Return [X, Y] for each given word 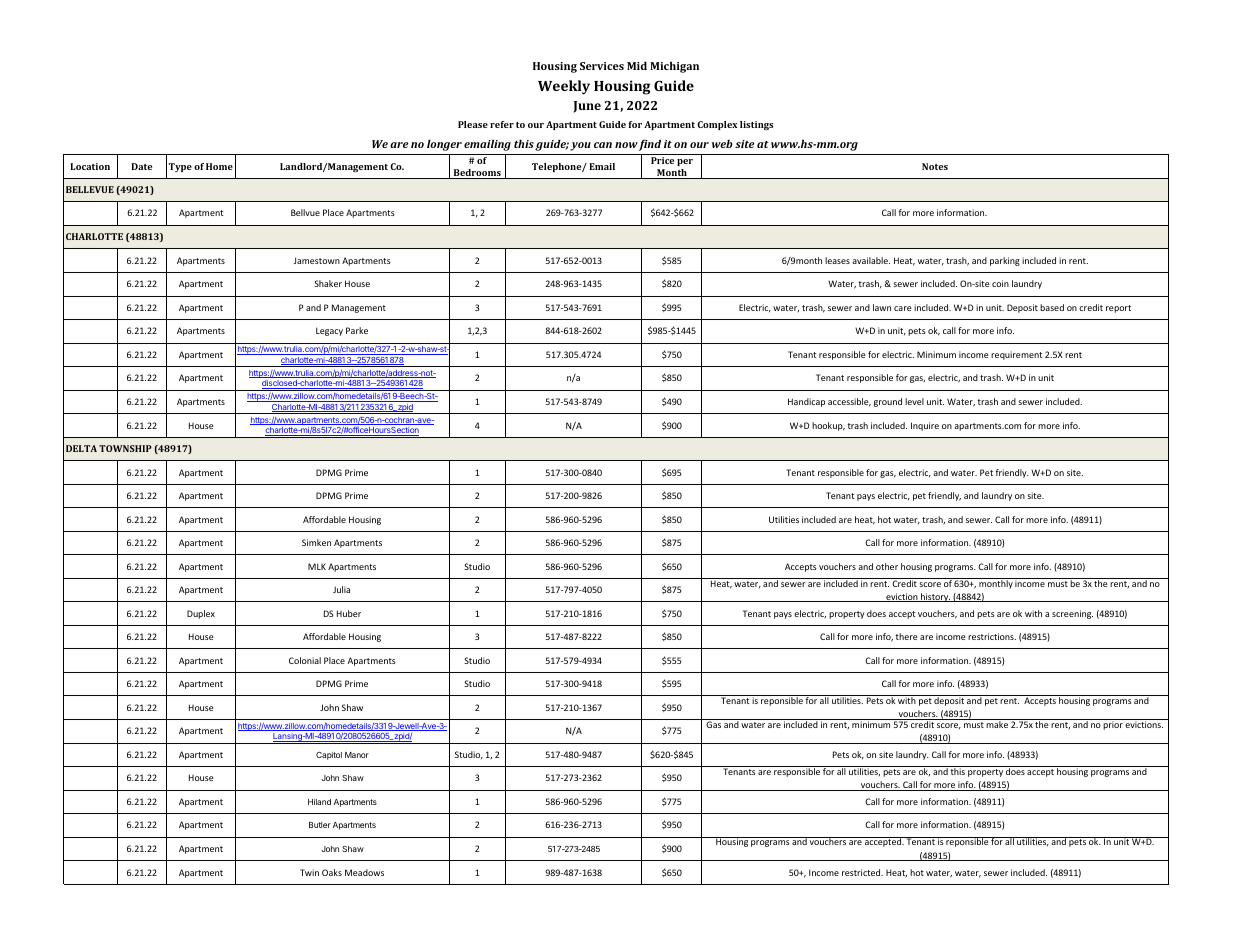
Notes [935, 166]
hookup [828, 426]
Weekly [564, 87]
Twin [309, 872]
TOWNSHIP [125, 448]
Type [180, 167]
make [997, 723]
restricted [862, 872]
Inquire [925, 426]
